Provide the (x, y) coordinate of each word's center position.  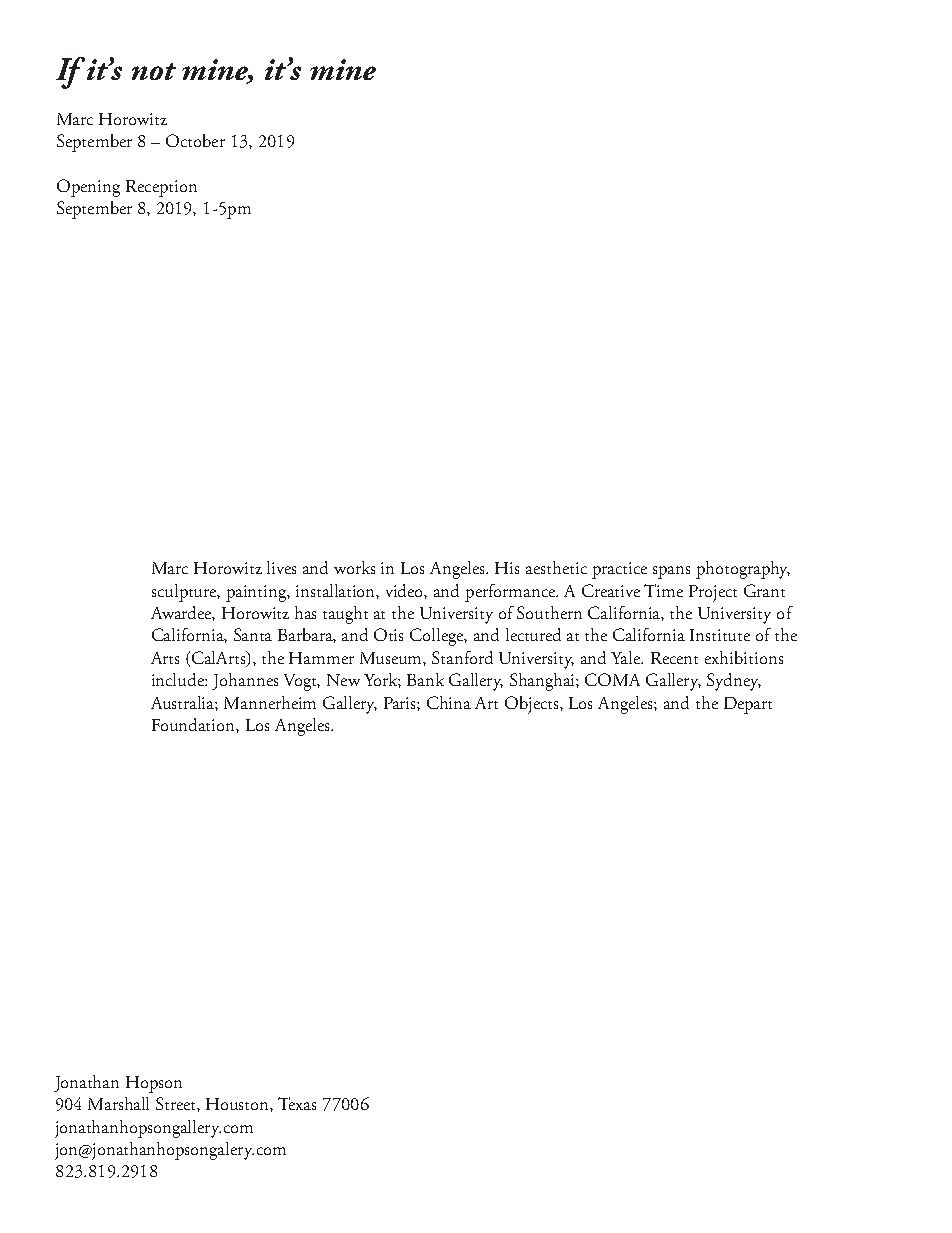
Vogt (302, 682)
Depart (748, 705)
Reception (161, 188)
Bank (425, 679)
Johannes (245, 681)
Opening (88, 188)
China (449, 702)
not (154, 71)
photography (743, 570)
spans (671, 572)
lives (281, 567)
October (195, 140)
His (507, 568)
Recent (674, 658)
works (354, 567)
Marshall (118, 1103)
